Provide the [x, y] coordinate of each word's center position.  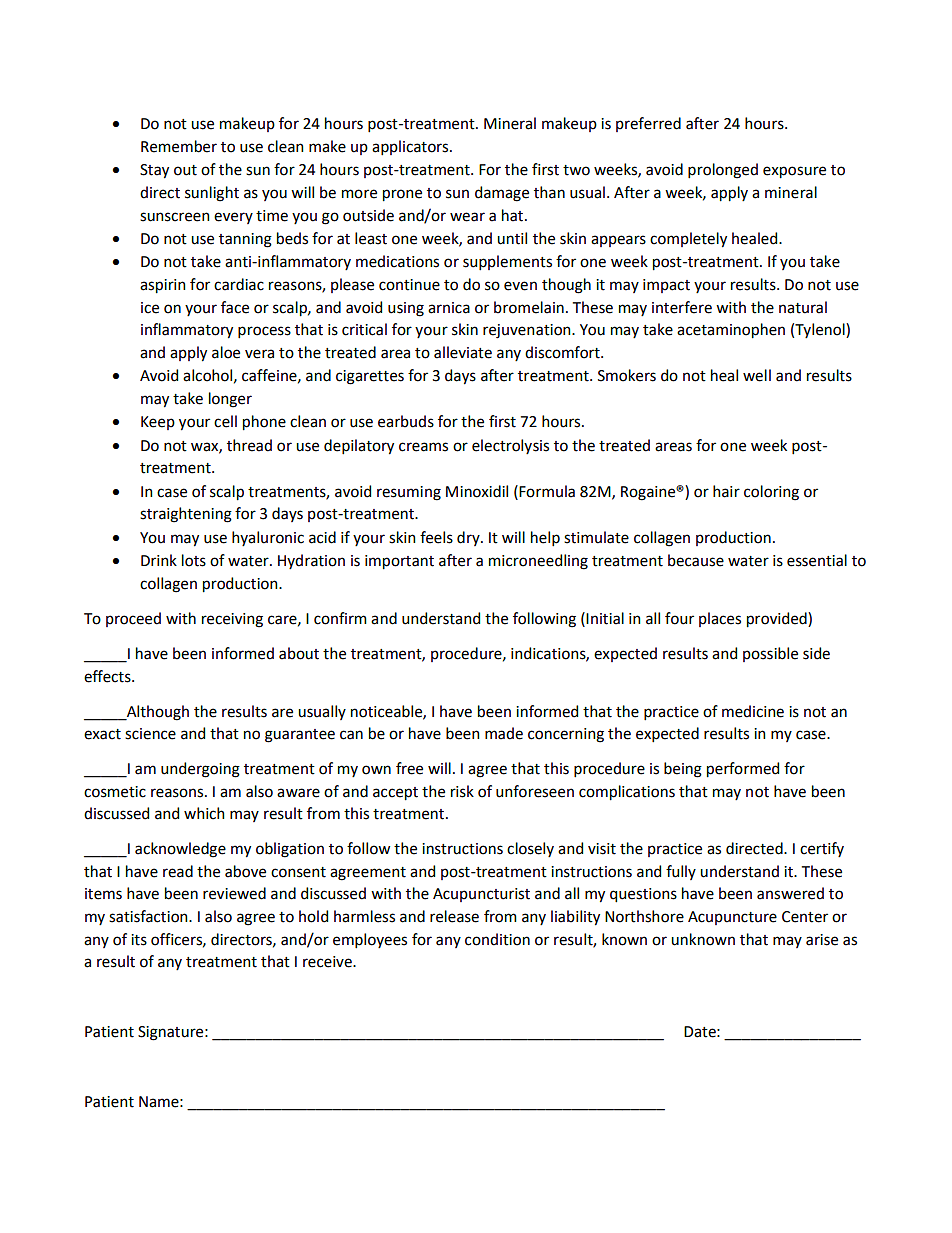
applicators [411, 147]
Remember [179, 146]
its [139, 940]
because [696, 560]
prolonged [723, 171]
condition [497, 939]
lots [194, 560]
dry [469, 538]
